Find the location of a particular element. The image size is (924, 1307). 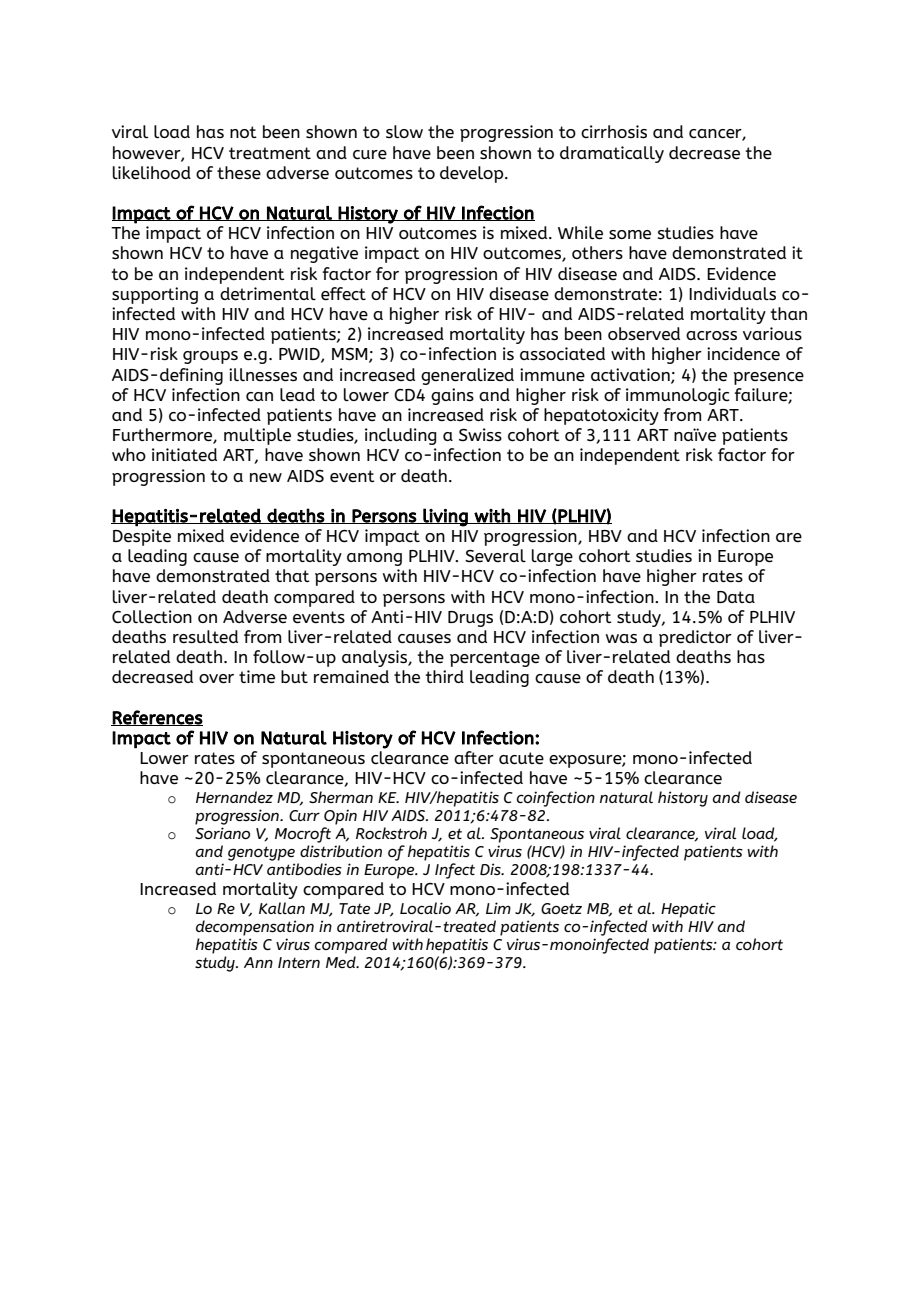

across is located at coordinates (711, 336).
